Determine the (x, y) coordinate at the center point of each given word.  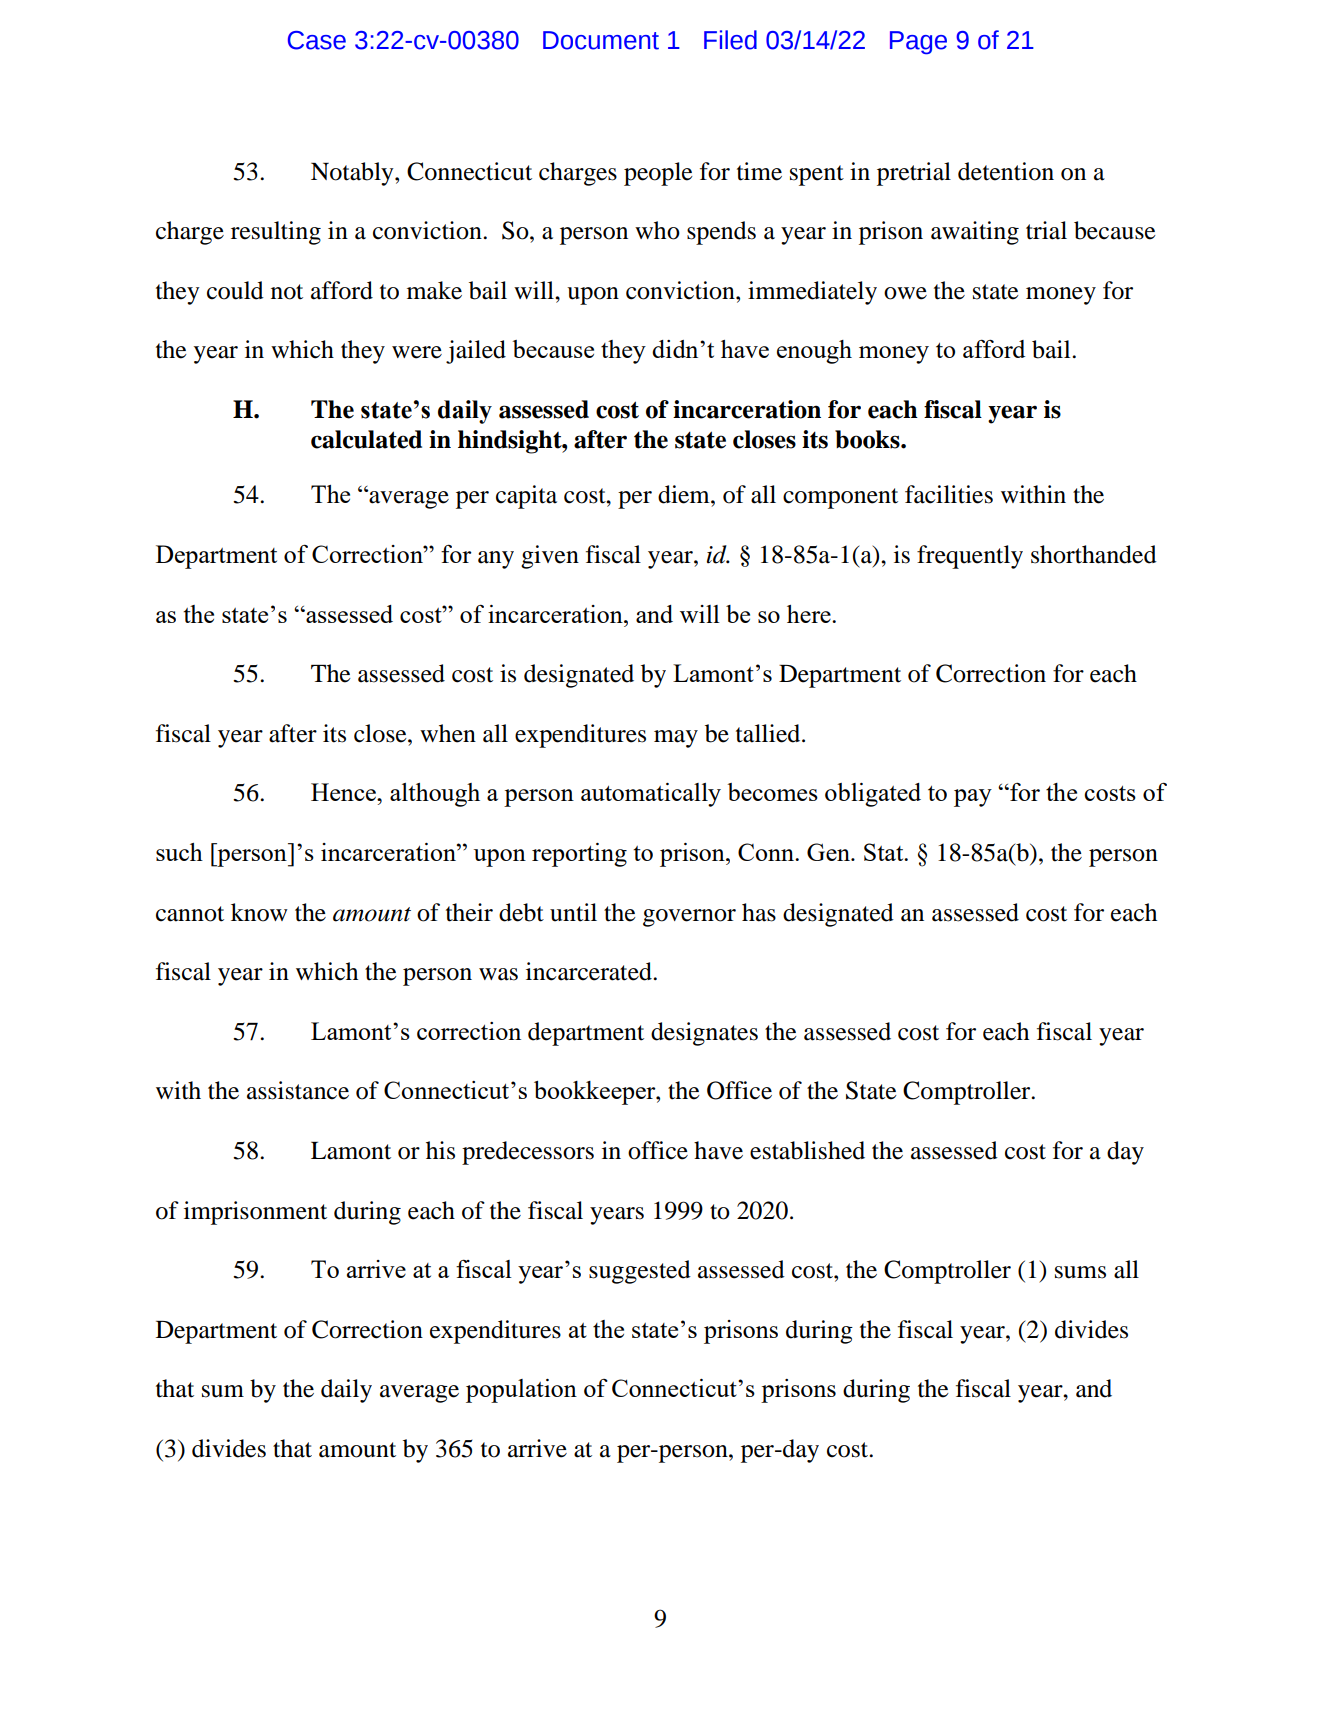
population (521, 1391)
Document (601, 40)
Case (317, 40)
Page (918, 43)
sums (1080, 1272)
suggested (640, 1272)
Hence (345, 792)
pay (973, 798)
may (676, 739)
